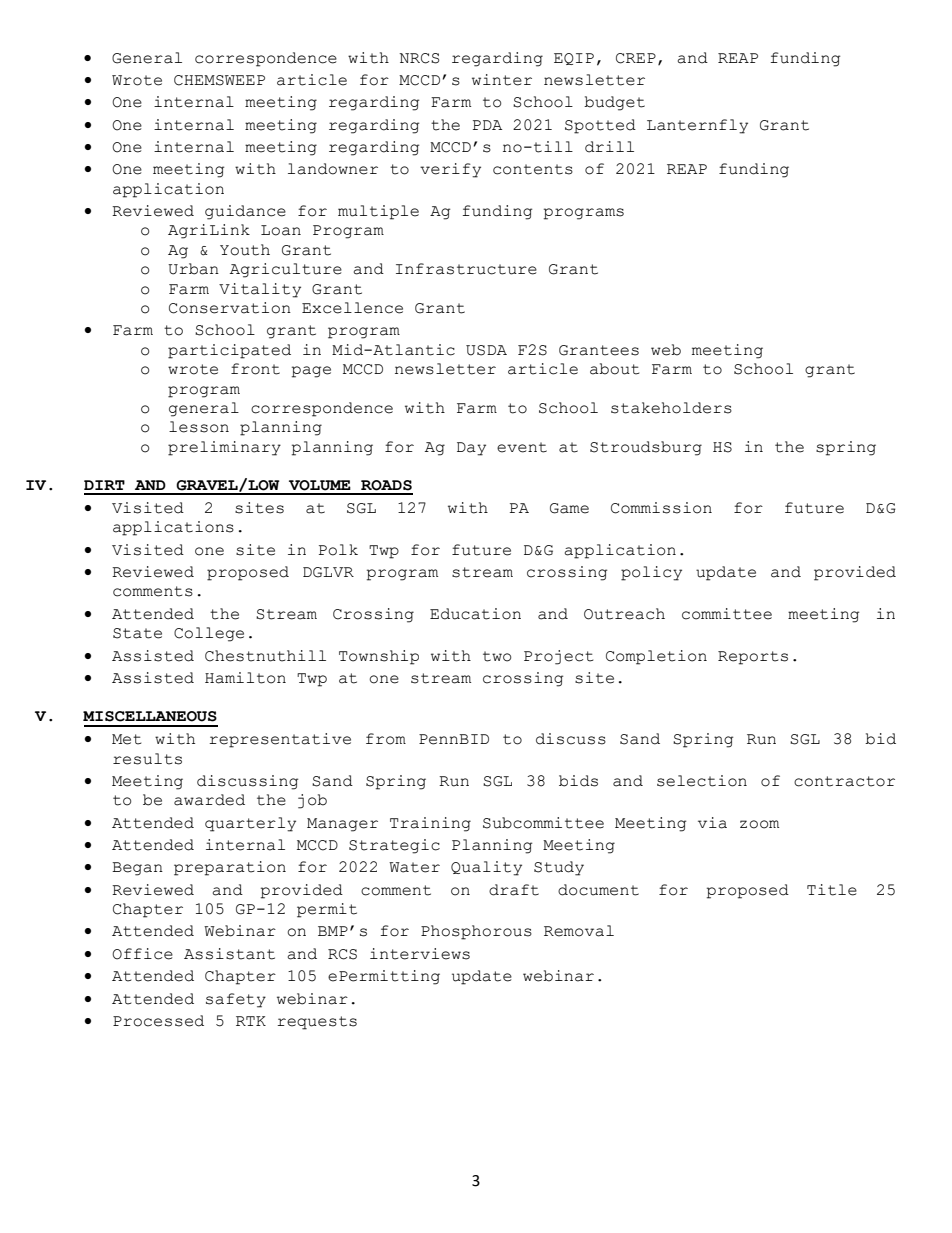 This page has width=952, height=1233. I want to click on winter, so click(502, 80).
